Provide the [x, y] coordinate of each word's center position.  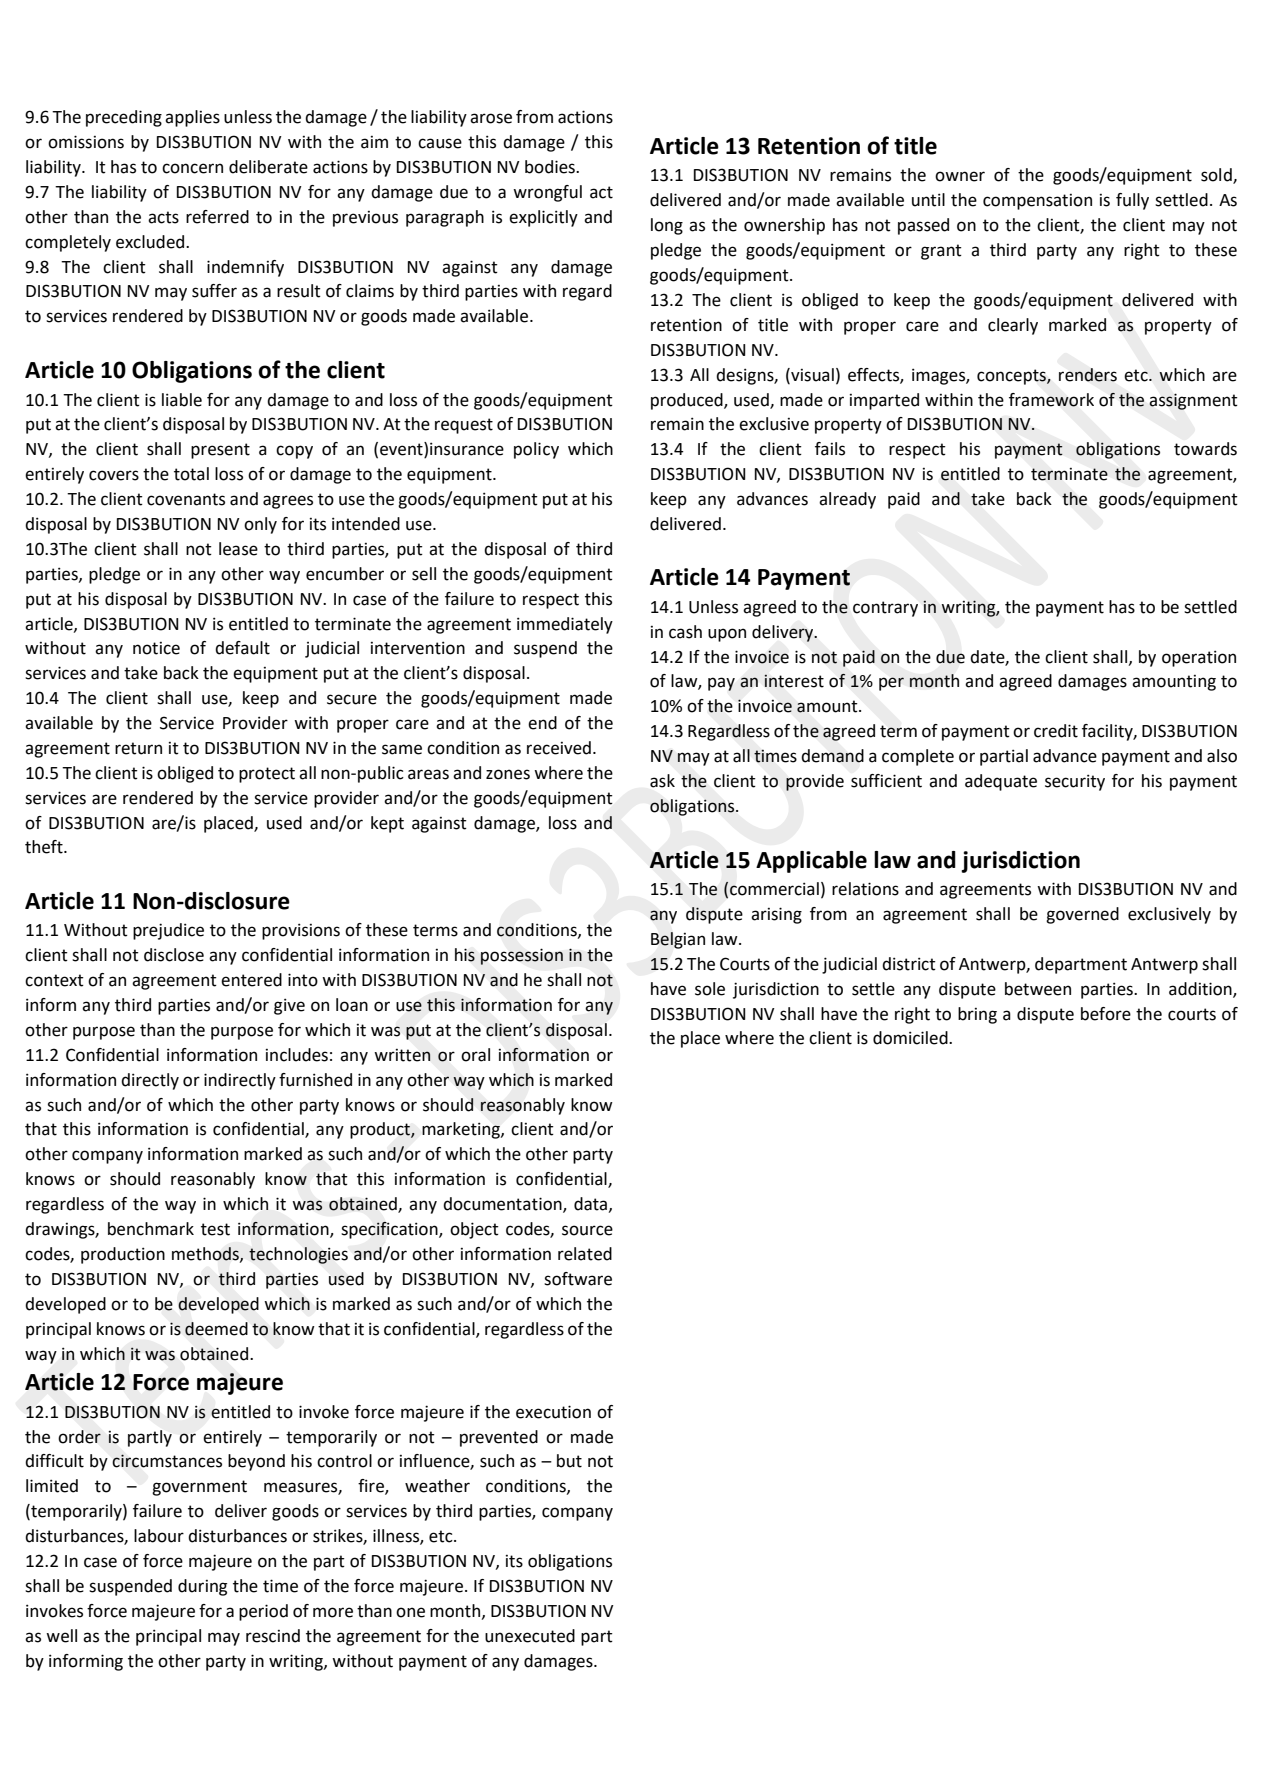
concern [192, 168]
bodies [551, 167]
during [202, 1587]
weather [437, 1486]
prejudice [168, 931]
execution [553, 1412]
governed [1082, 915]
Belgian [678, 940]
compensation [1037, 202]
